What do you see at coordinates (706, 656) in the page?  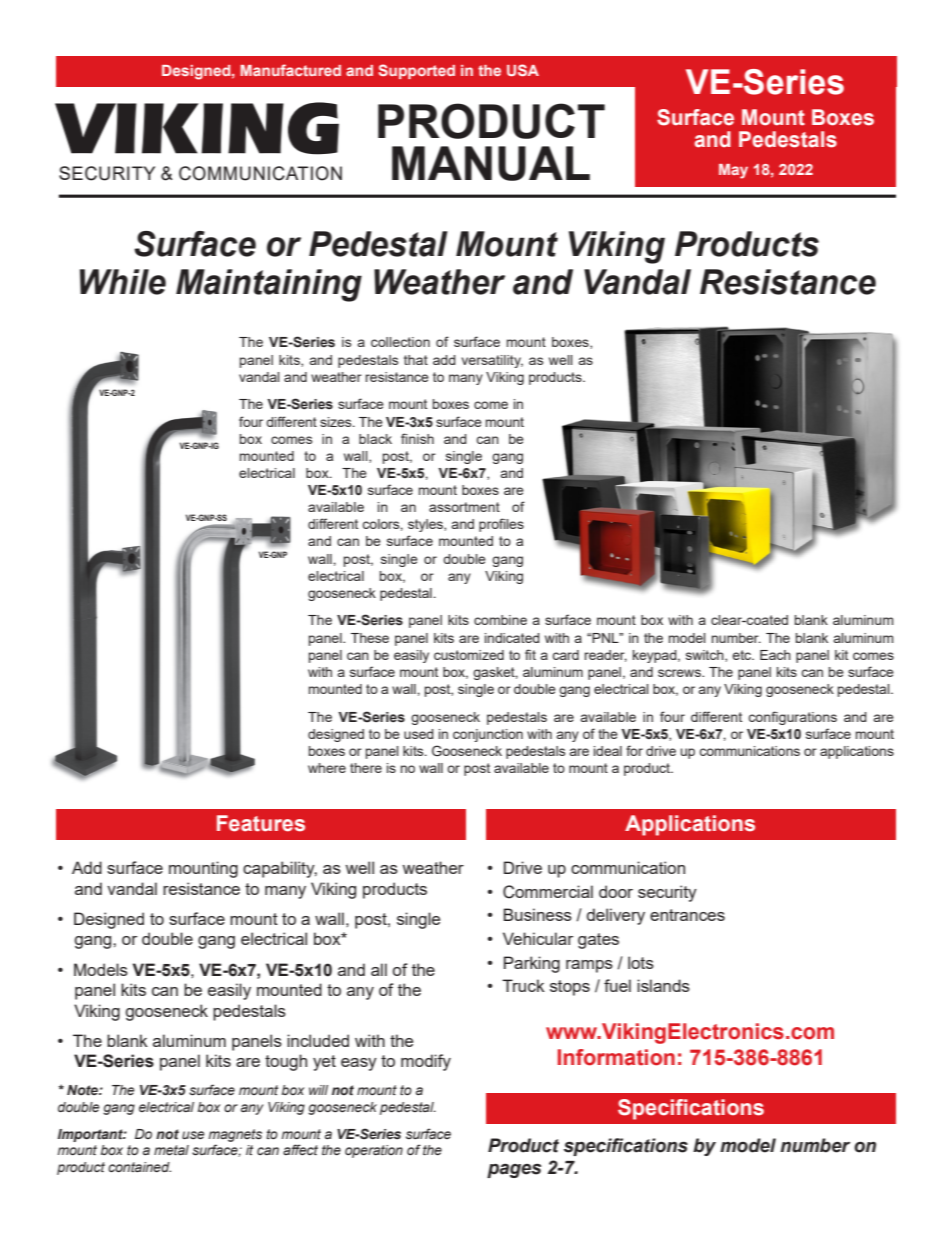 I see `switch` at bounding box center [706, 656].
